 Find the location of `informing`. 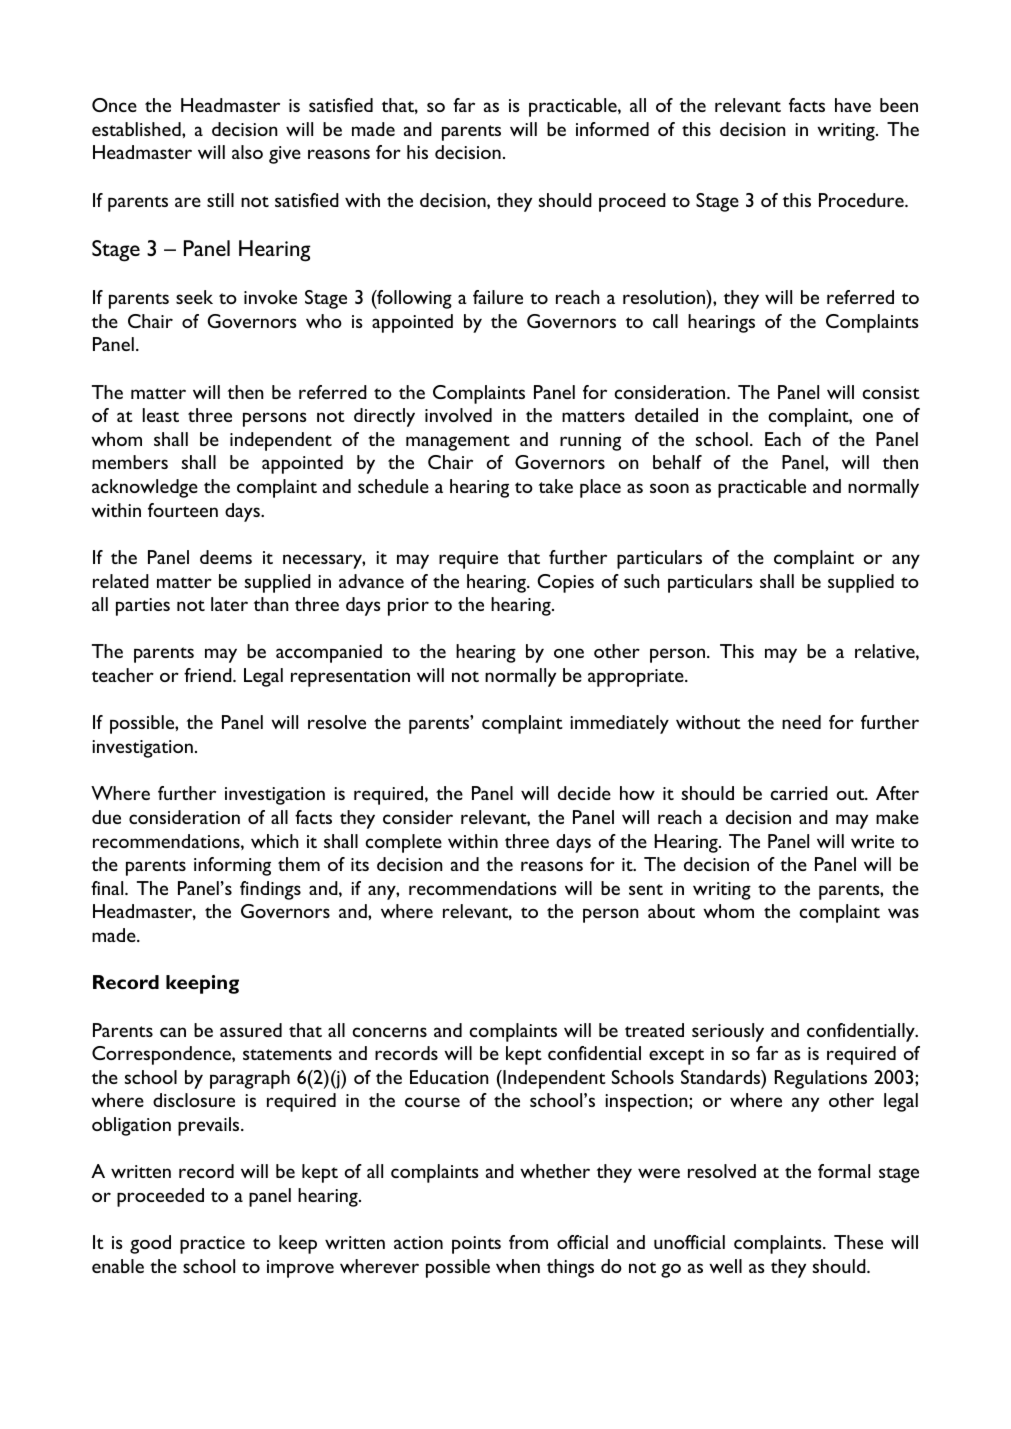

informing is located at coordinates (232, 866).
